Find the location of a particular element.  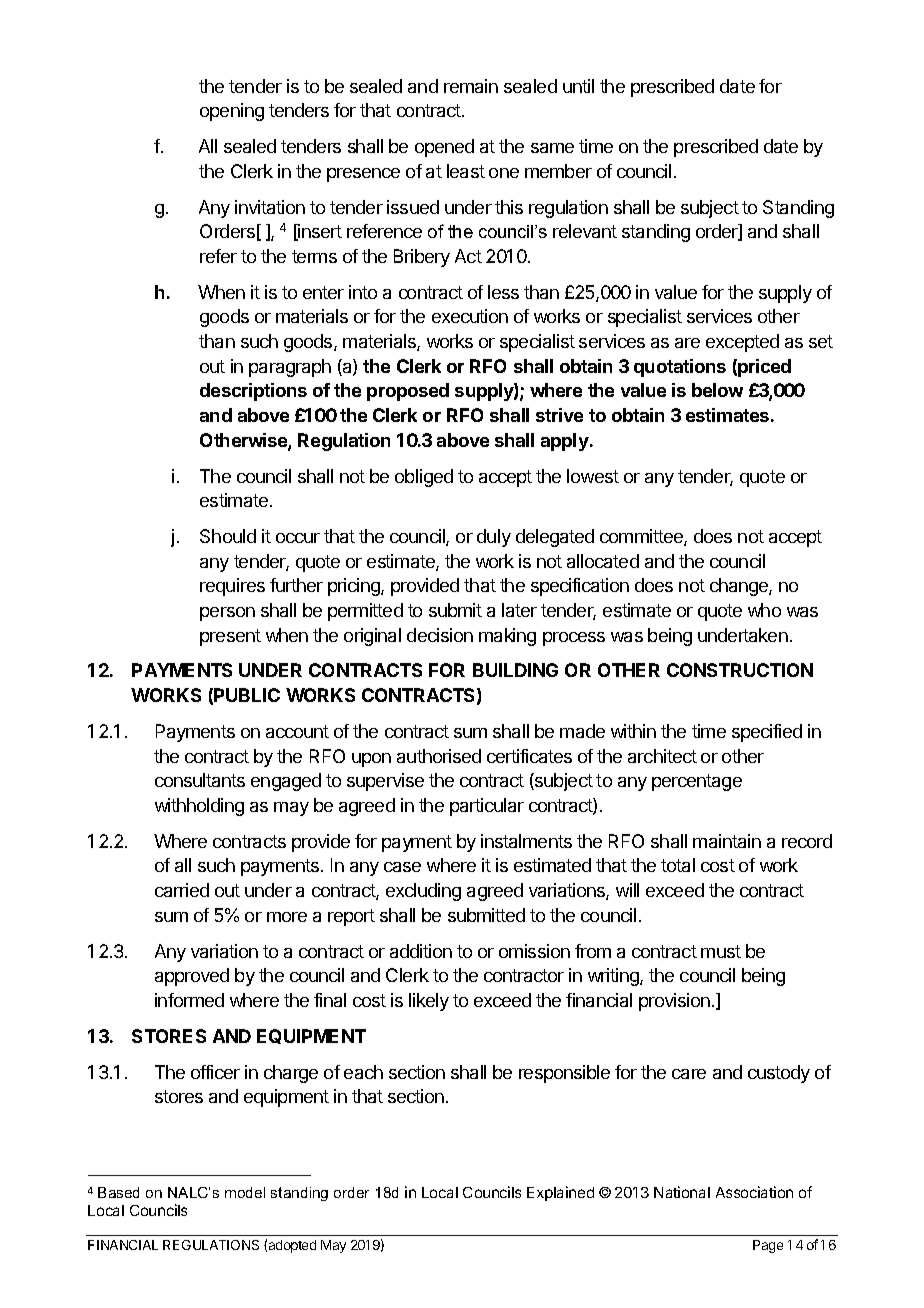

descriptions is located at coordinates (253, 392).
